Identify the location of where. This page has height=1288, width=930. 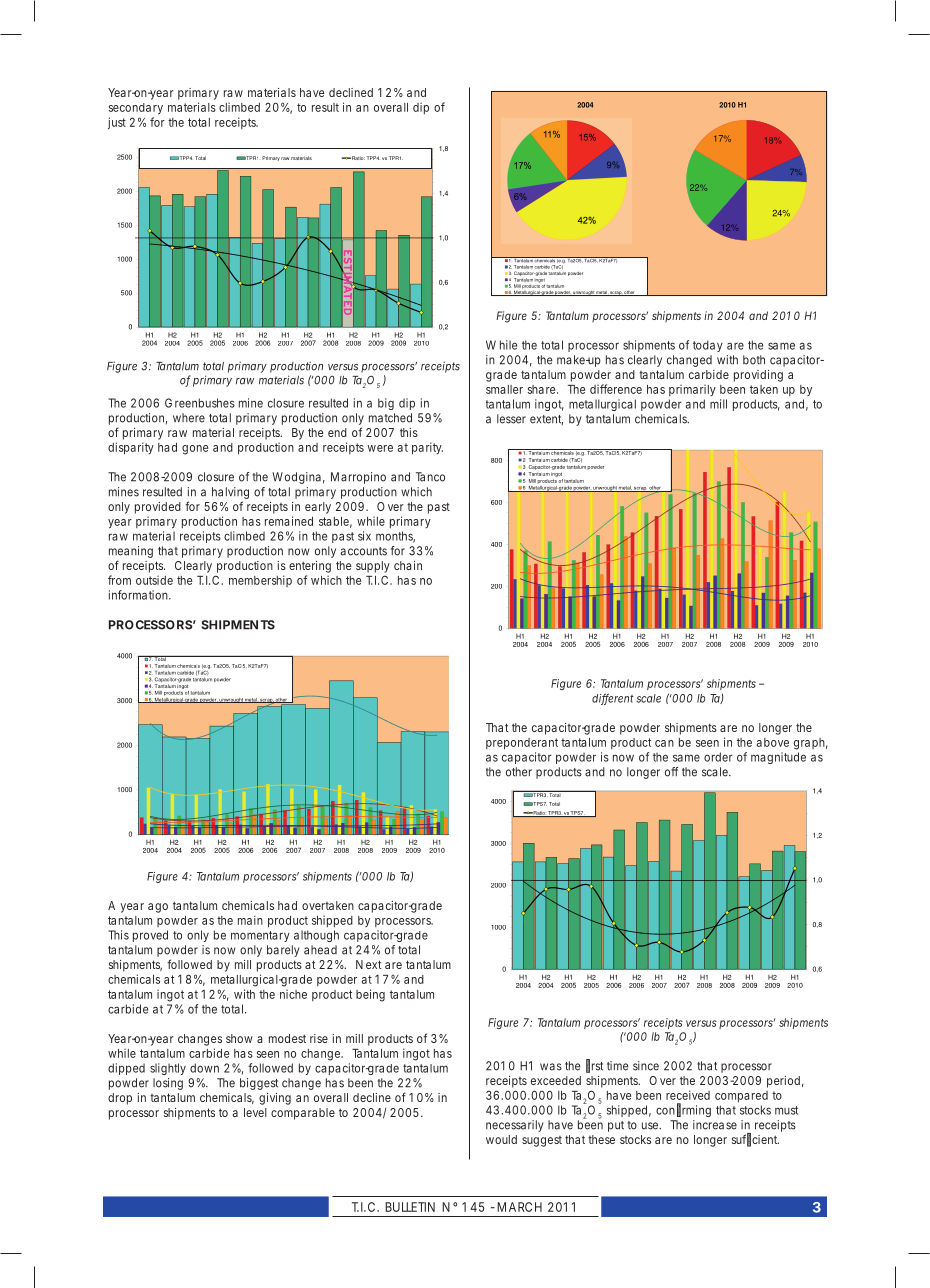
(189, 418).
